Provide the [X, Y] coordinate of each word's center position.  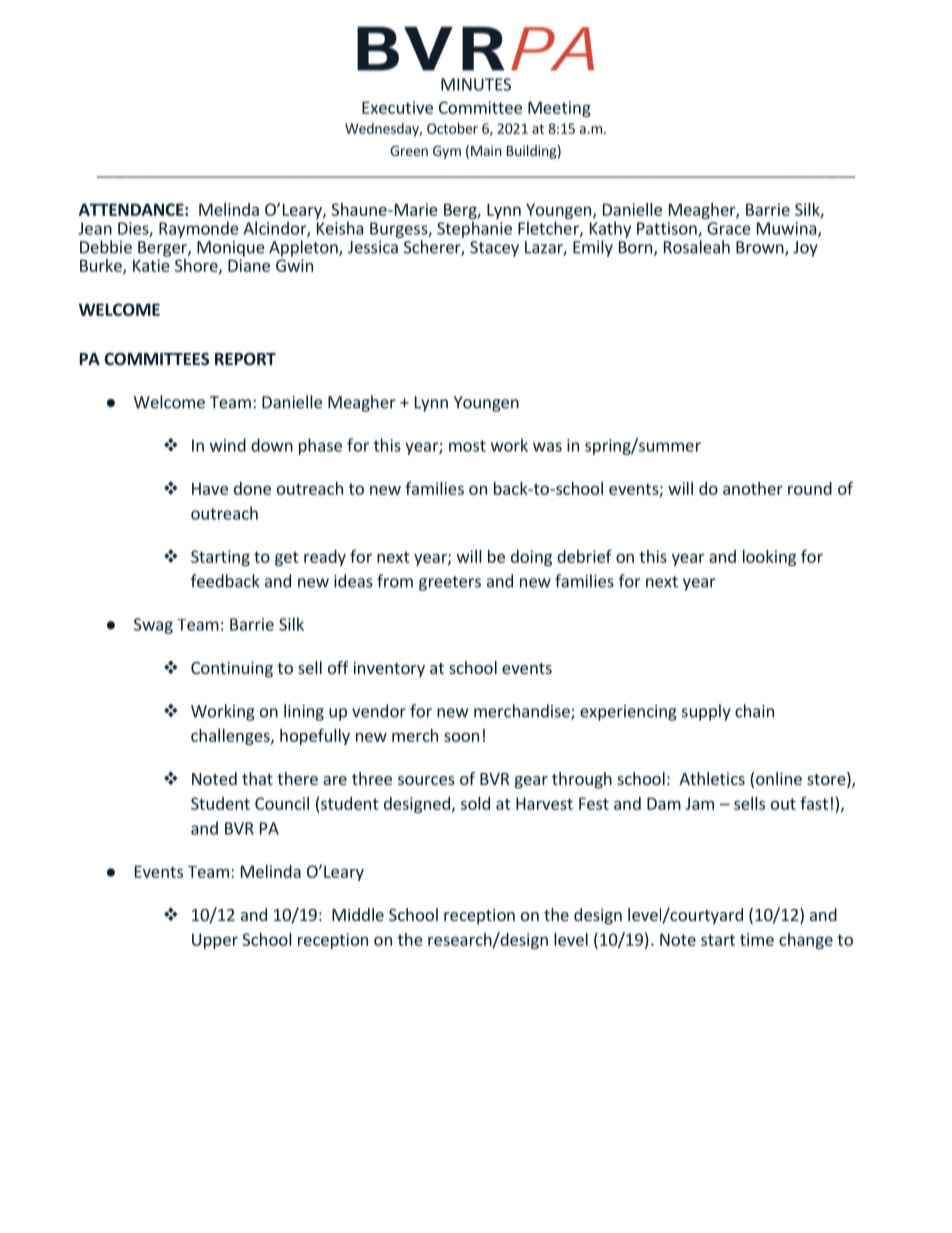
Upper [215, 941]
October [452, 128]
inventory [389, 669]
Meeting [559, 109]
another [753, 488]
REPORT [245, 359]
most [467, 446]
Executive [397, 107]
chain [754, 711]
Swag [153, 626]
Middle [358, 914]
